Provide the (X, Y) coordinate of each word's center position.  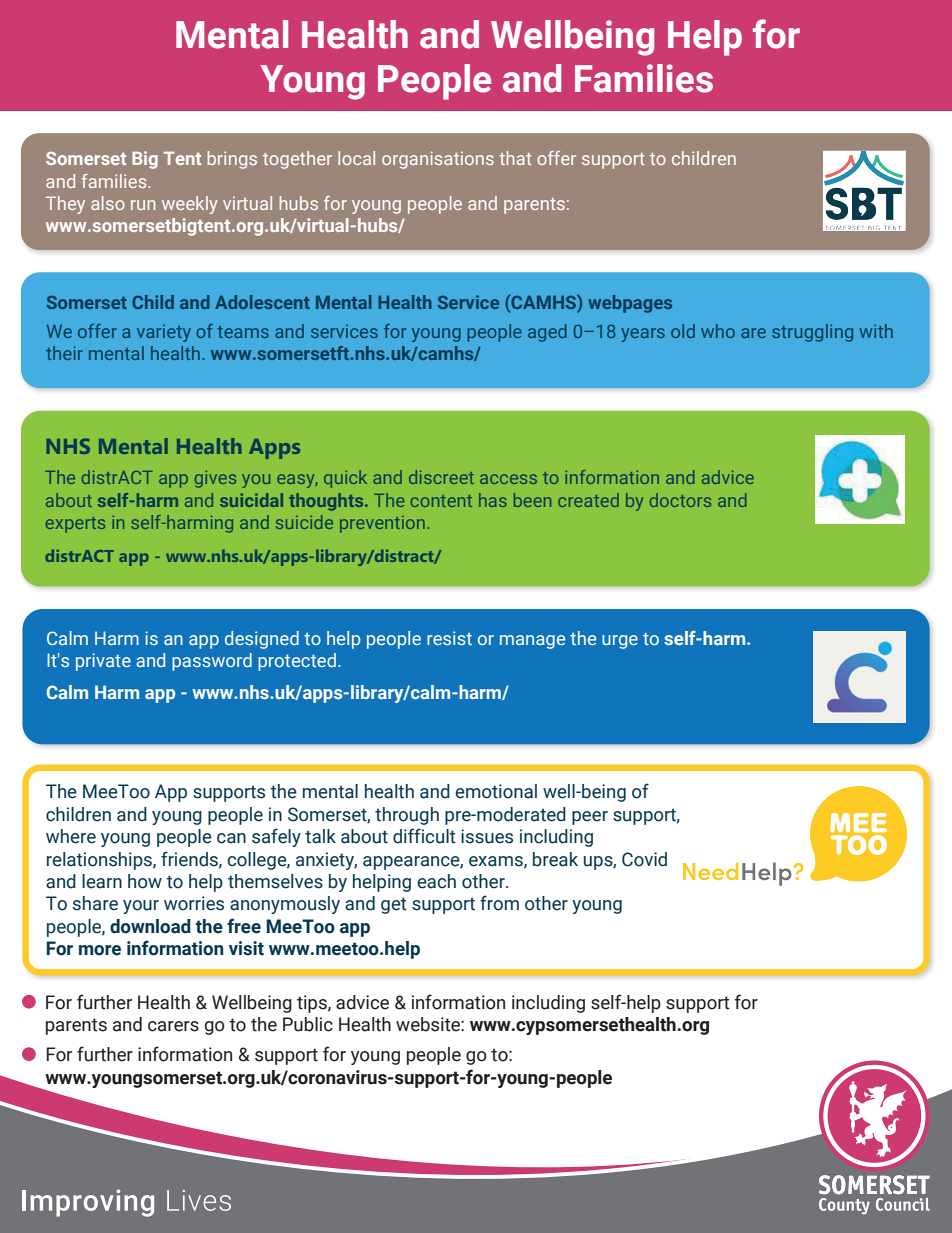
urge (620, 642)
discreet (441, 477)
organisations (438, 160)
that (515, 158)
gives (215, 479)
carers (173, 1026)
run (143, 205)
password (212, 662)
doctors (680, 500)
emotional (496, 791)
